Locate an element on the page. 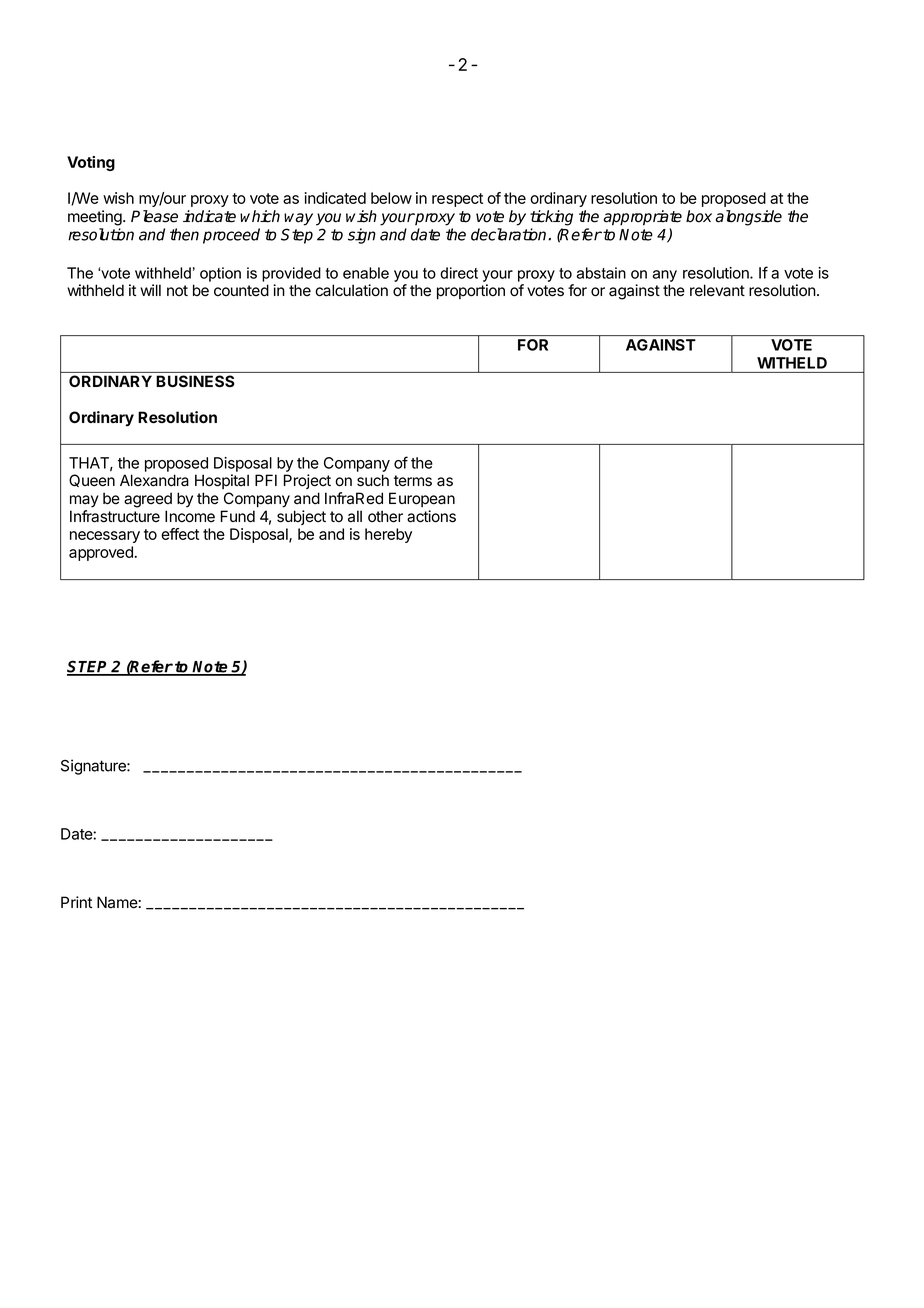 Image resolution: width=924 pixels, height=1308 pixels. Name is located at coordinates (117, 902).
